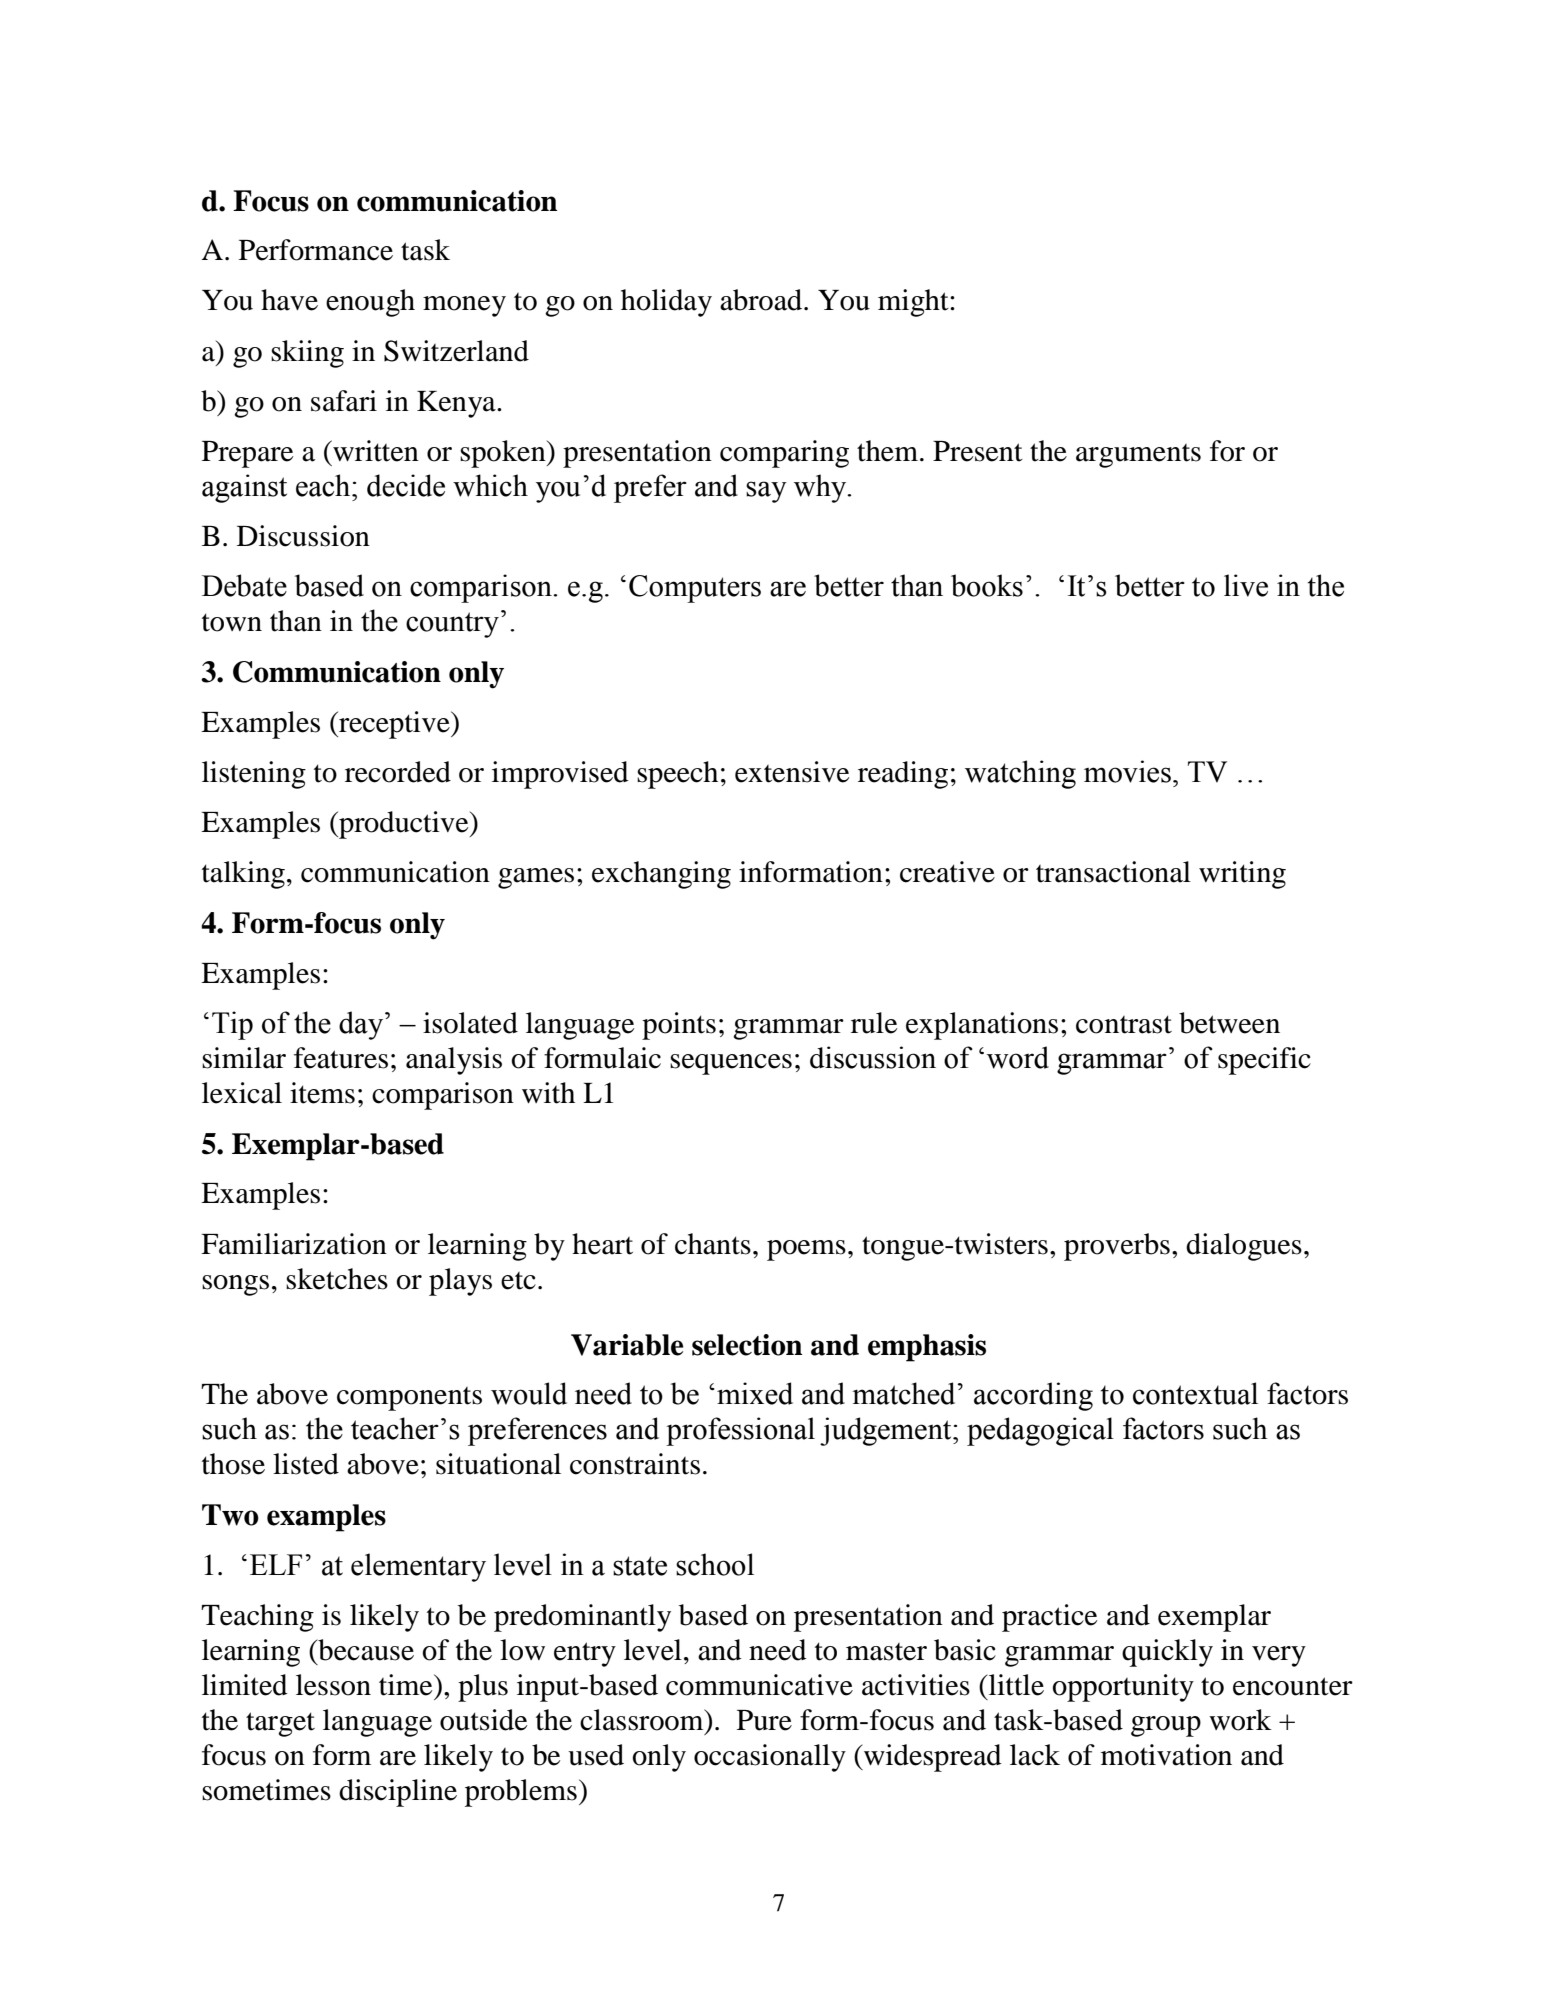 This screenshot has width=1551, height=2008. Describe the element at coordinates (1195, 1393) in the screenshot. I see `contextual` at that location.
